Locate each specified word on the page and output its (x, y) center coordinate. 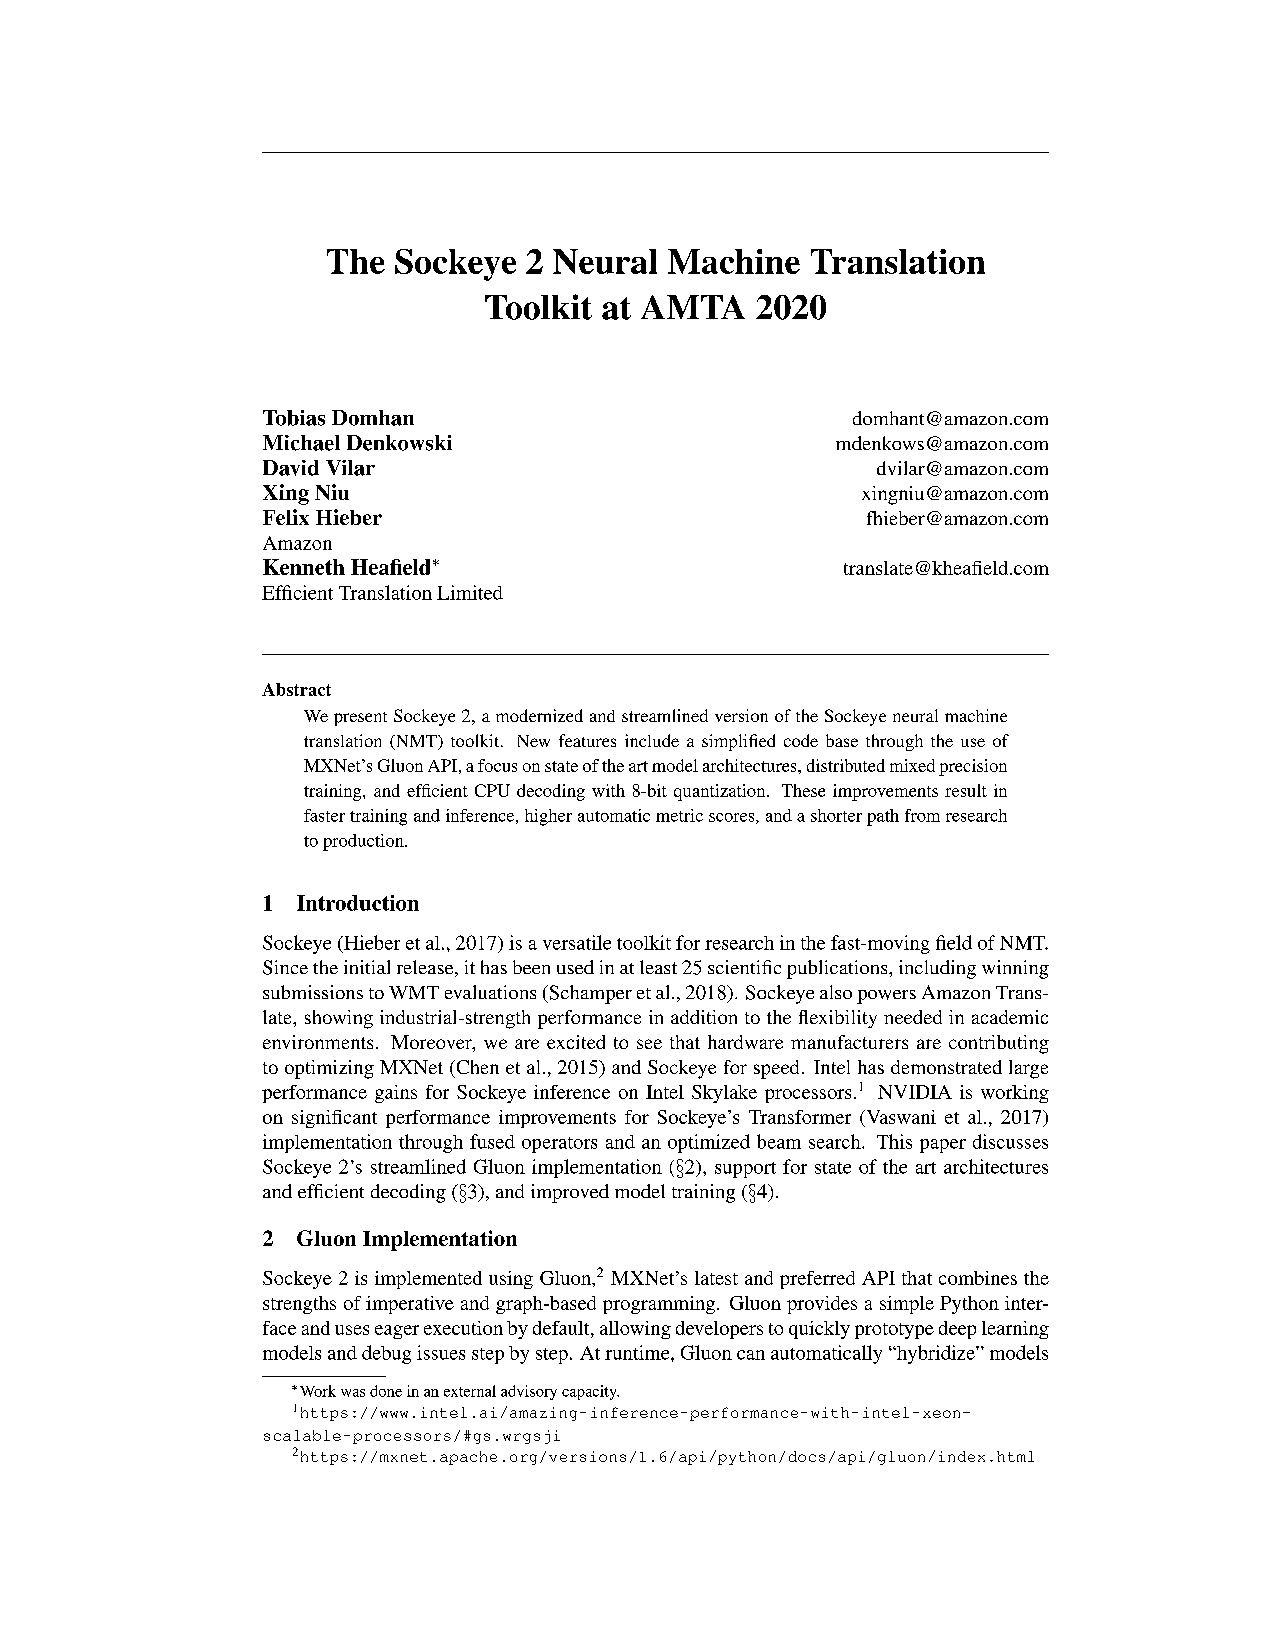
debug (386, 1354)
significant (334, 1119)
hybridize (936, 1354)
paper (943, 1146)
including (937, 969)
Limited (470, 592)
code (801, 740)
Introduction (358, 903)
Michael (301, 443)
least (658, 967)
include (652, 740)
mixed (912, 765)
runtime (638, 1352)
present (360, 719)
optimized (709, 1143)
